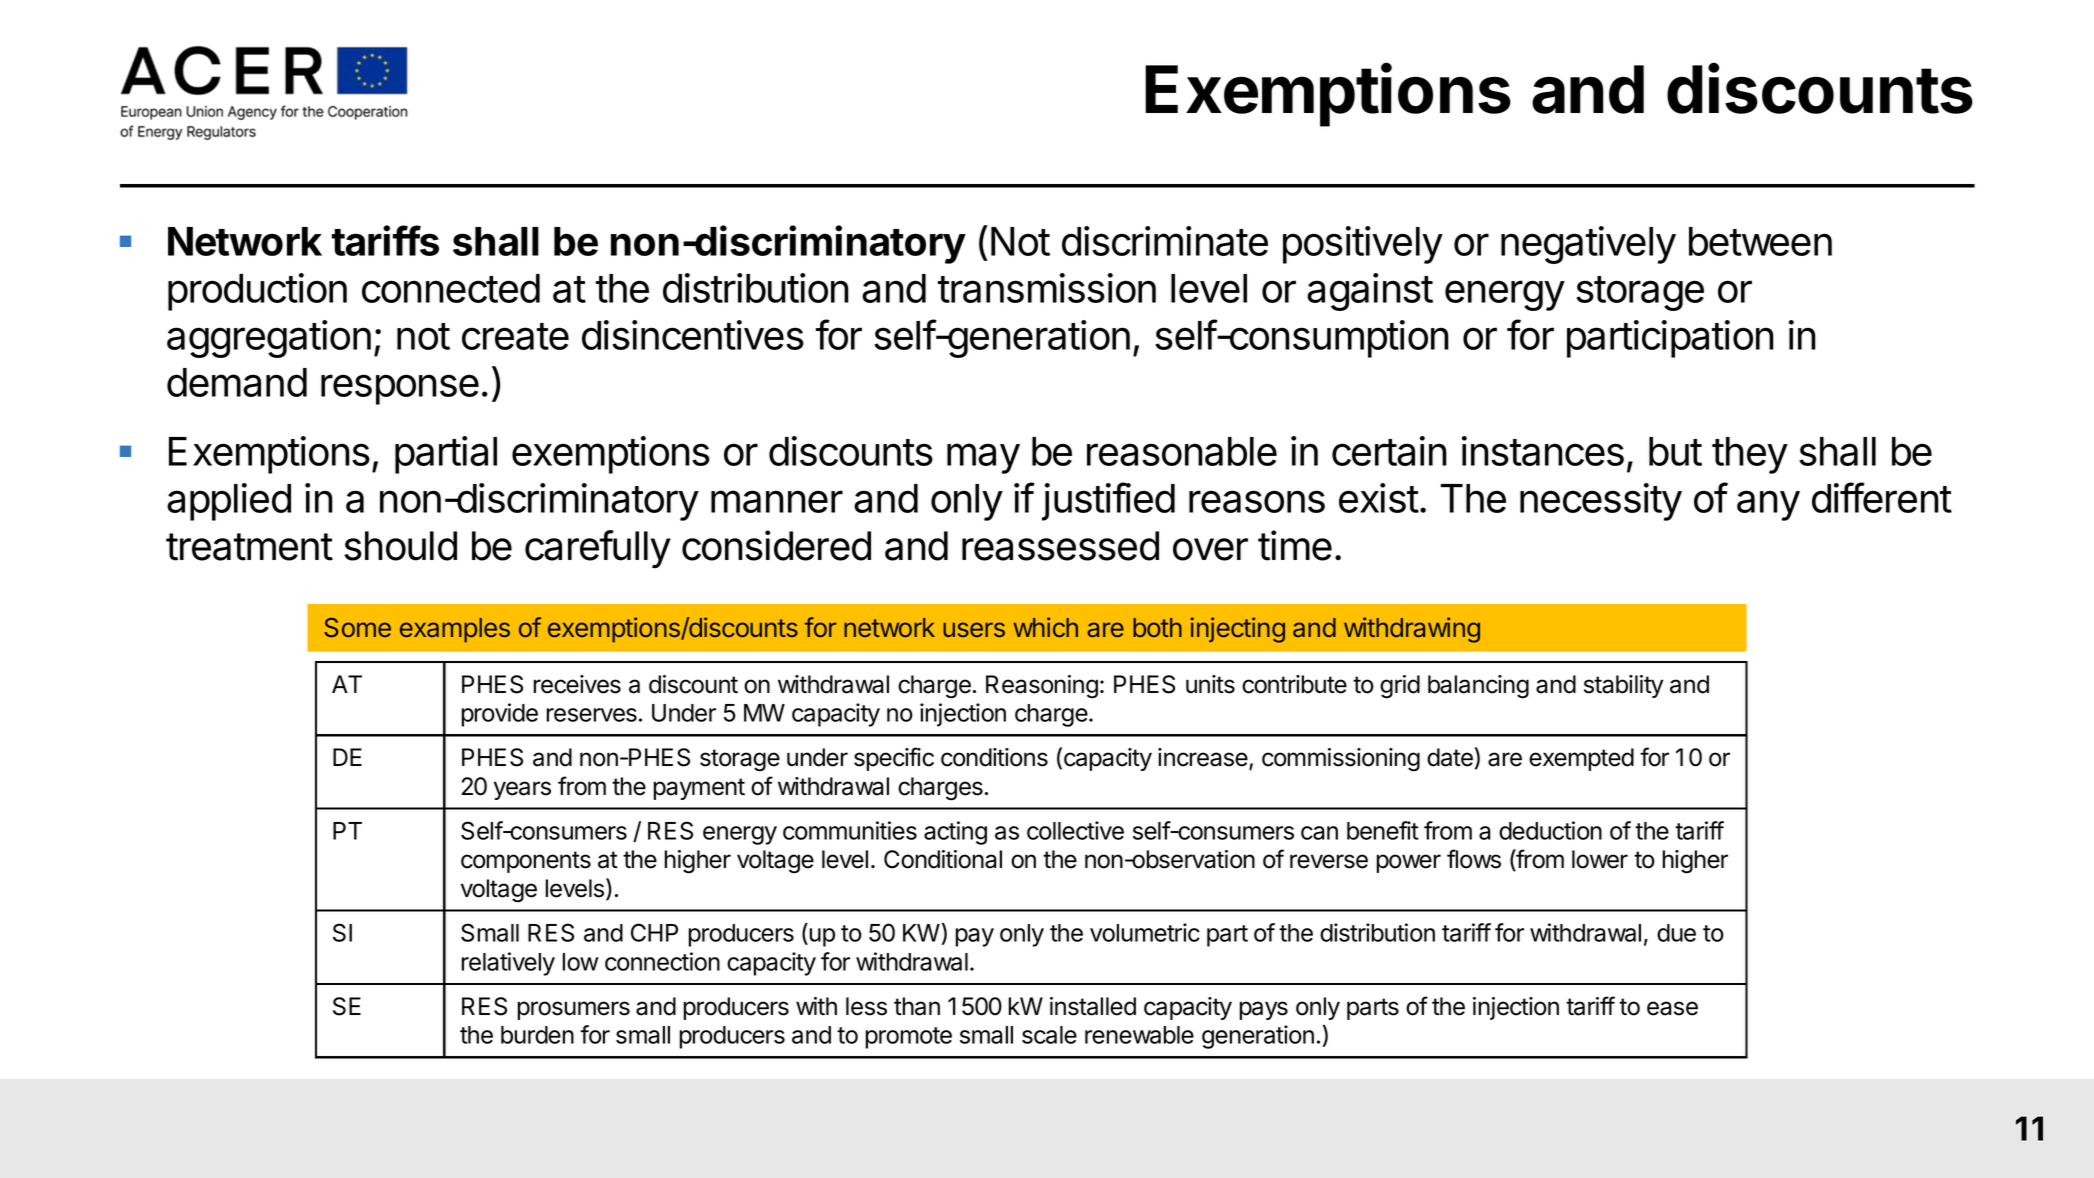  What do you see at coordinates (1581, 759) in the screenshot?
I see `exempted` at bounding box center [1581, 759].
